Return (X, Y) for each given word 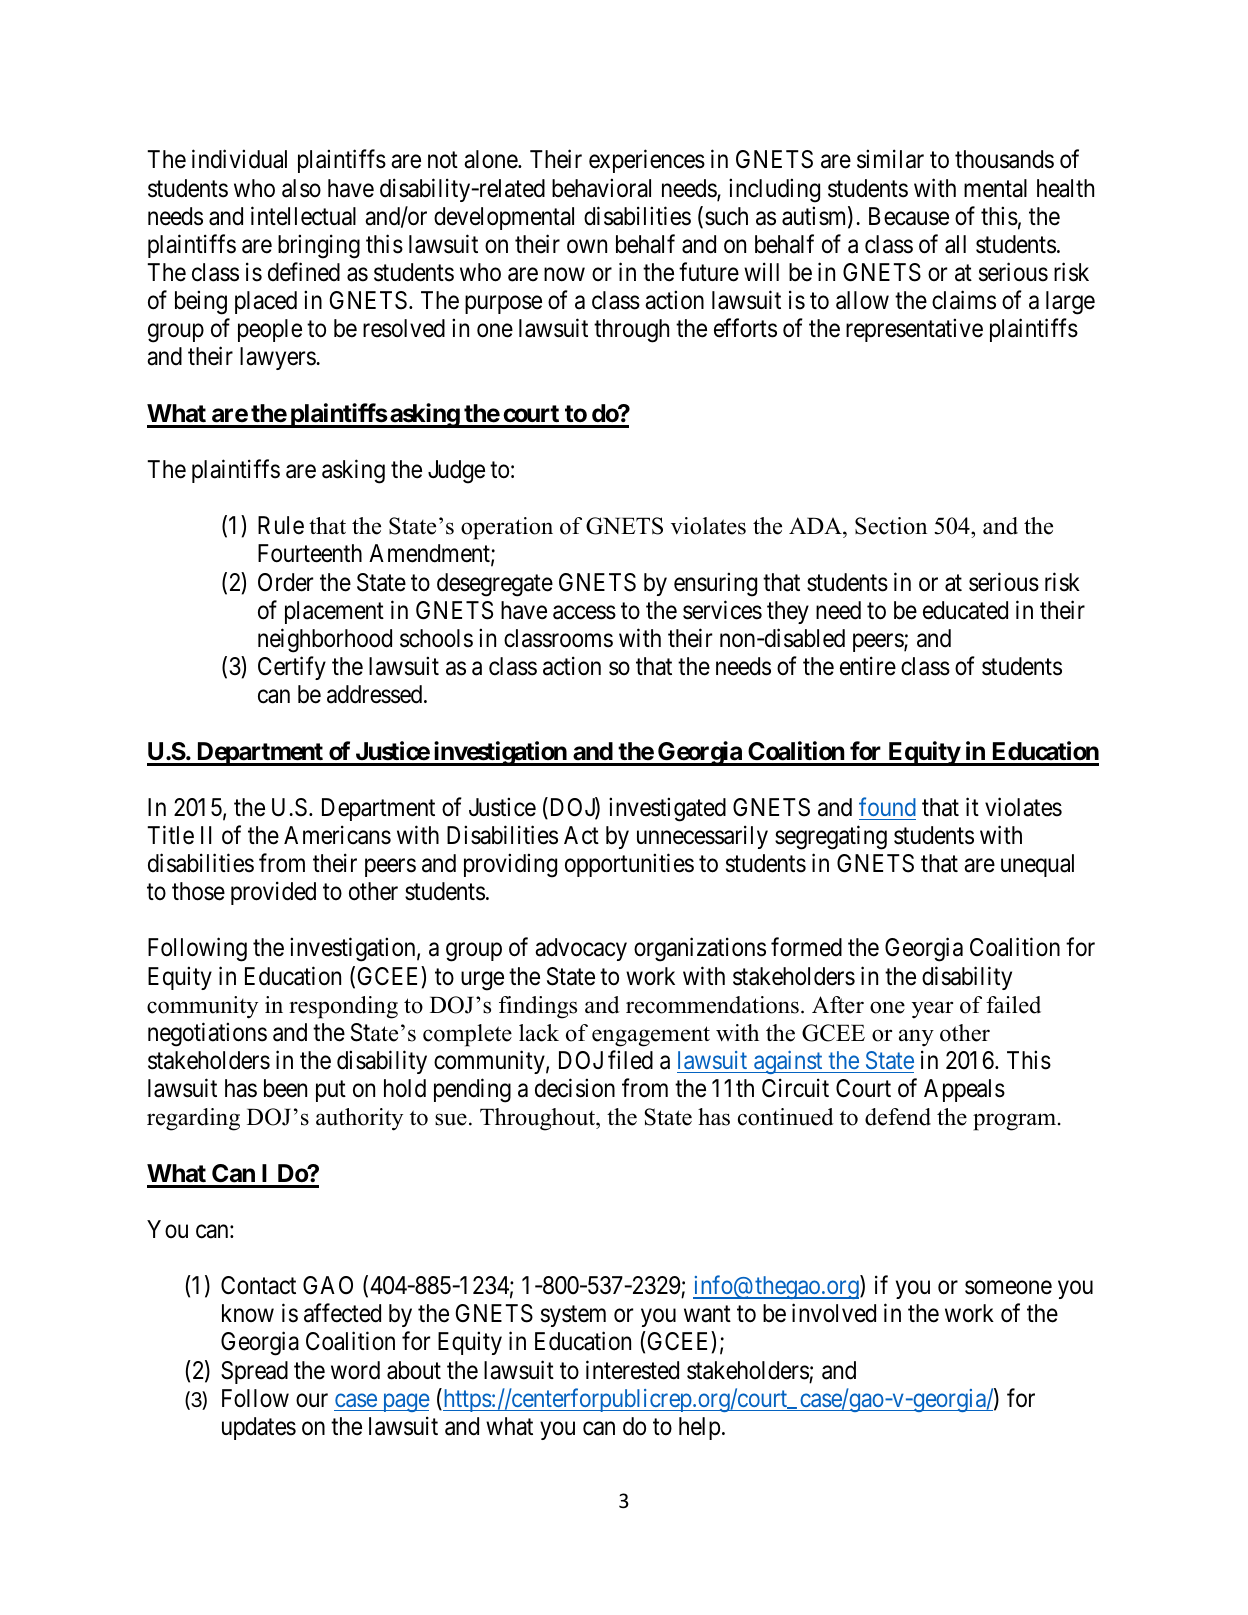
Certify (292, 668)
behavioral (601, 188)
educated (965, 610)
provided (273, 893)
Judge (456, 472)
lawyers (278, 358)
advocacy (581, 949)
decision (575, 1088)
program (1014, 1122)
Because (909, 216)
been (285, 1088)
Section (891, 526)
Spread (254, 1372)
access (584, 612)
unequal (1037, 865)
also (301, 188)
